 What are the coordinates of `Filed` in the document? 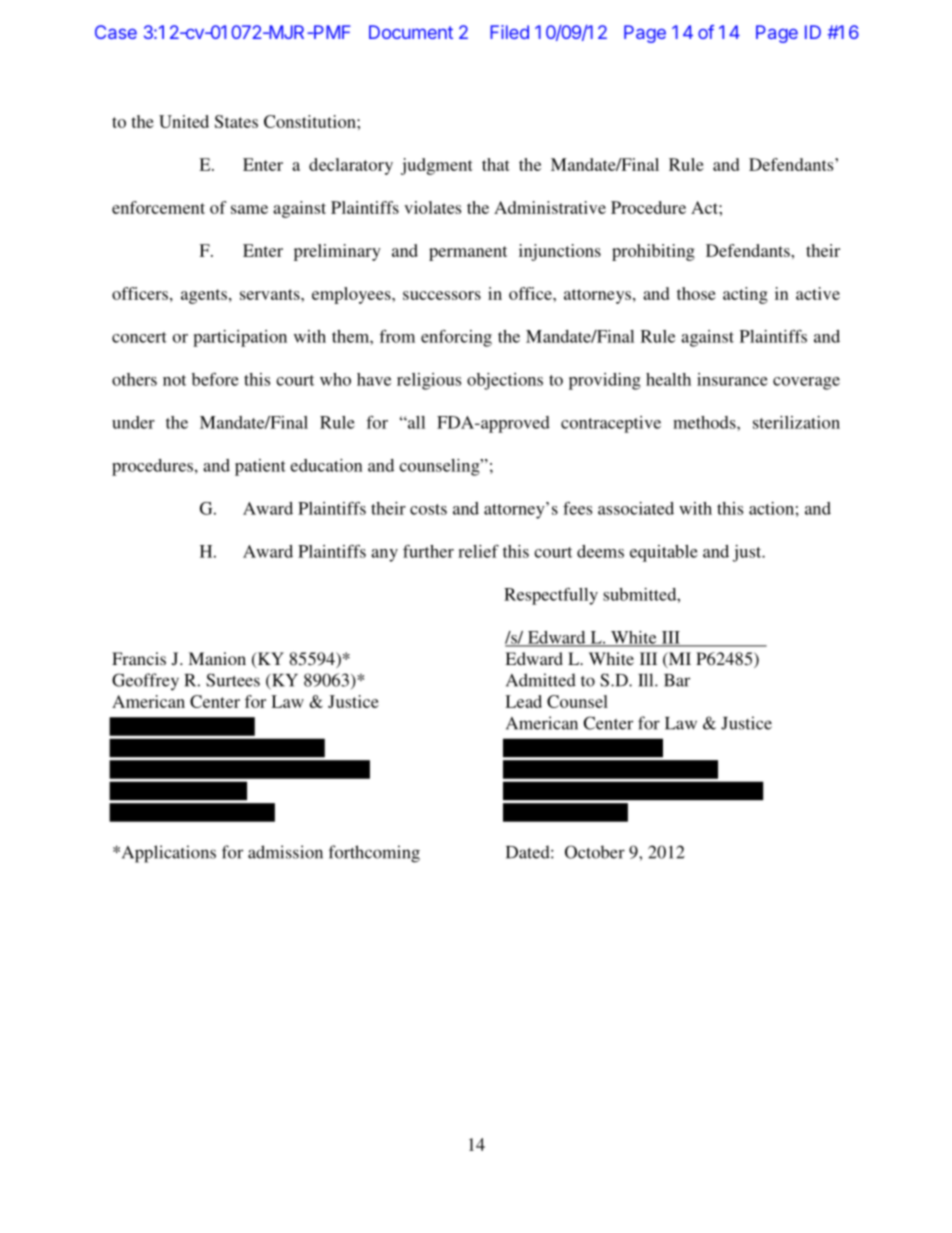 It's located at (509, 32).
